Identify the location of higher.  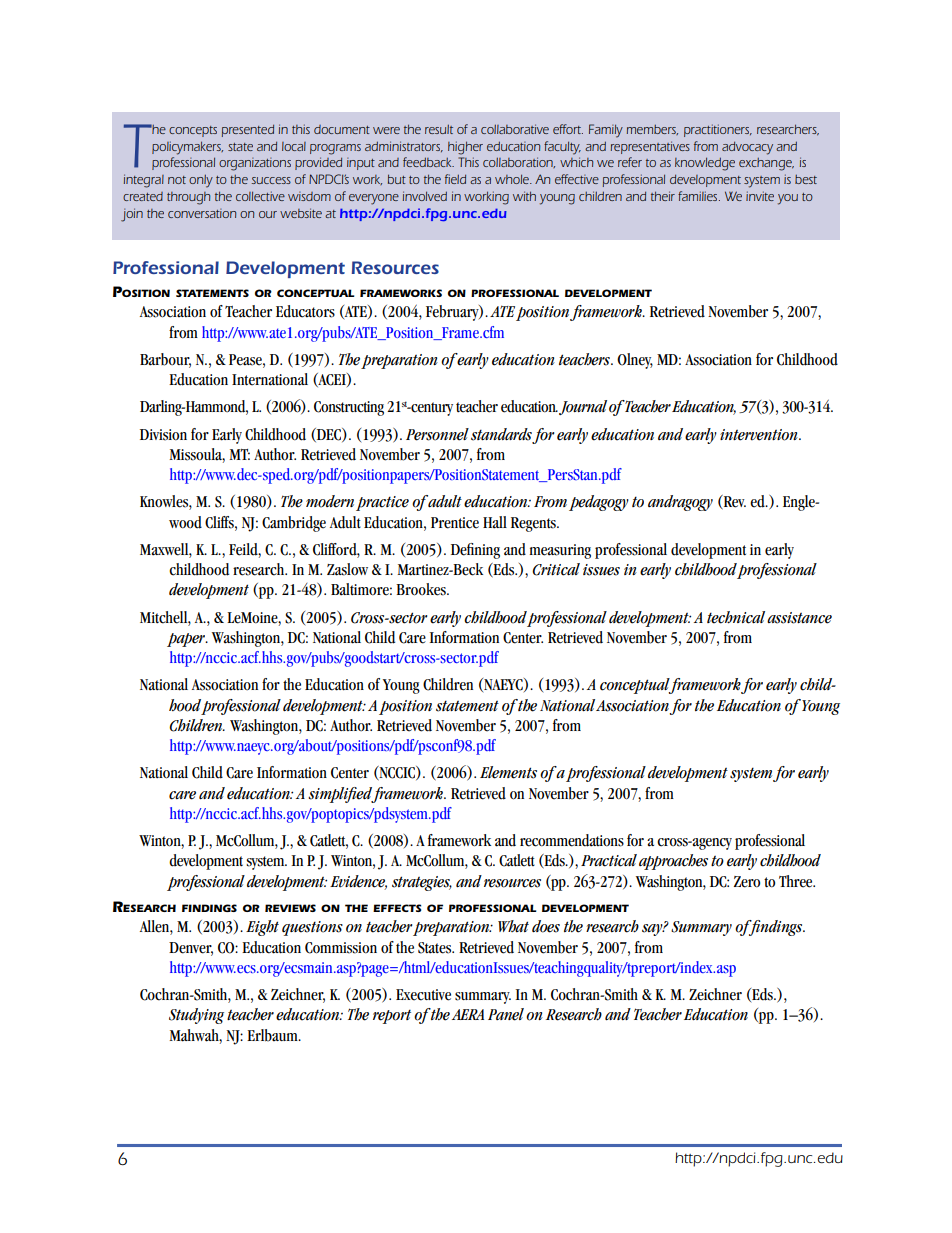
(465, 148).
